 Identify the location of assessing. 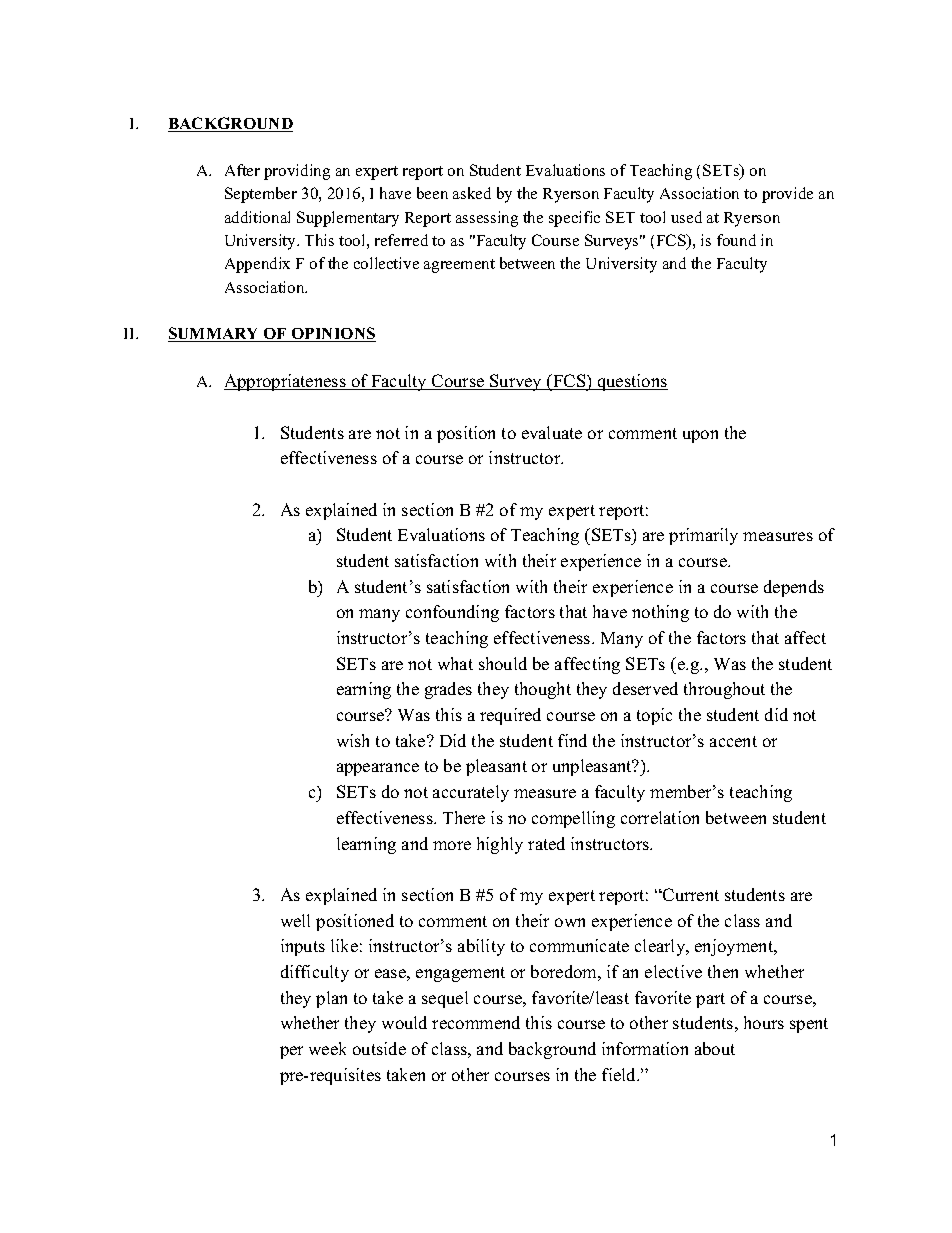
(487, 219).
